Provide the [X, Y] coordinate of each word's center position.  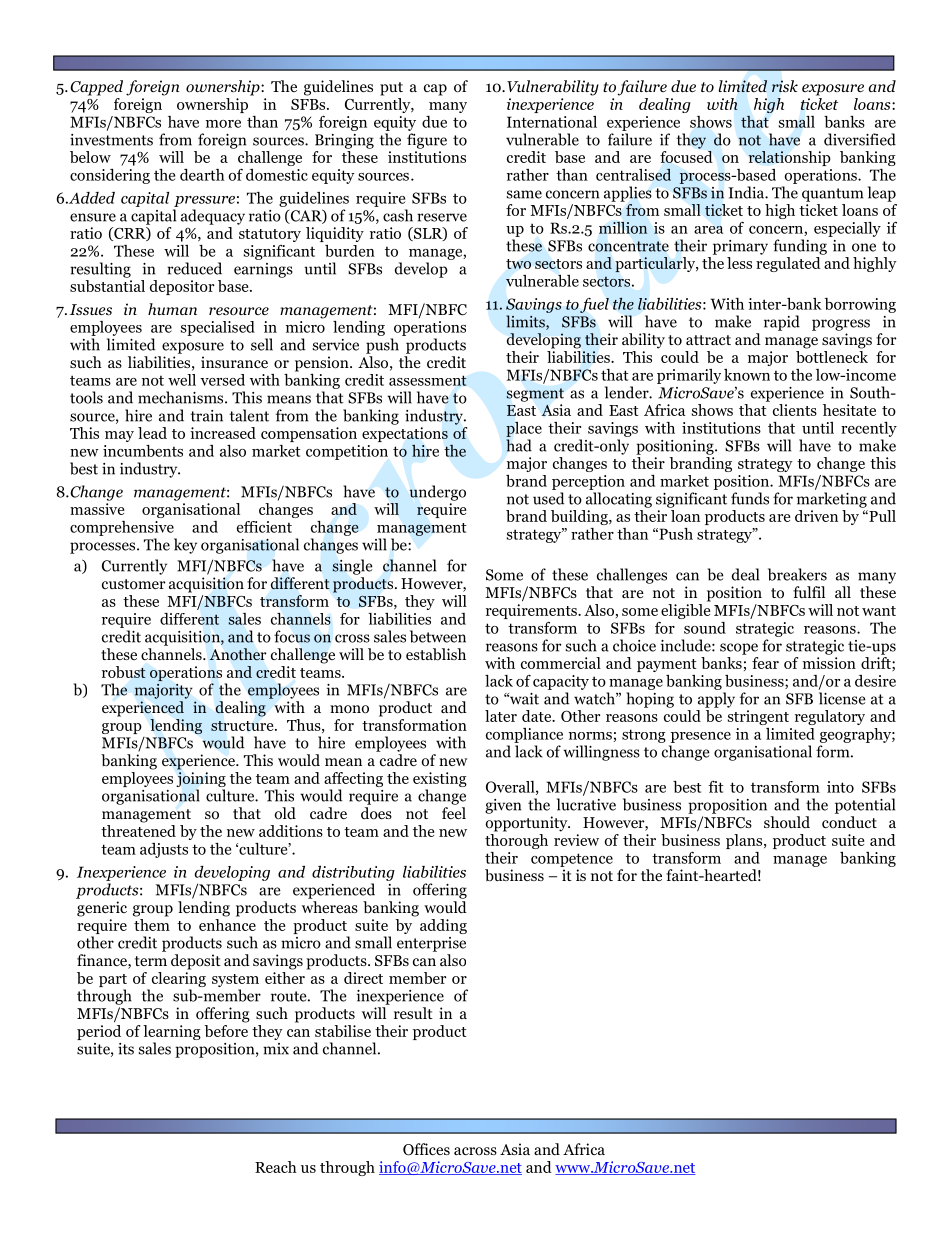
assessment [428, 380]
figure [427, 141]
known [747, 375]
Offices [426, 1149]
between [438, 636]
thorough [516, 840]
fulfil [809, 592]
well [182, 380]
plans [745, 841]
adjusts [164, 850]
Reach [276, 1167]
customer [134, 584]
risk [785, 86]
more [223, 124]
